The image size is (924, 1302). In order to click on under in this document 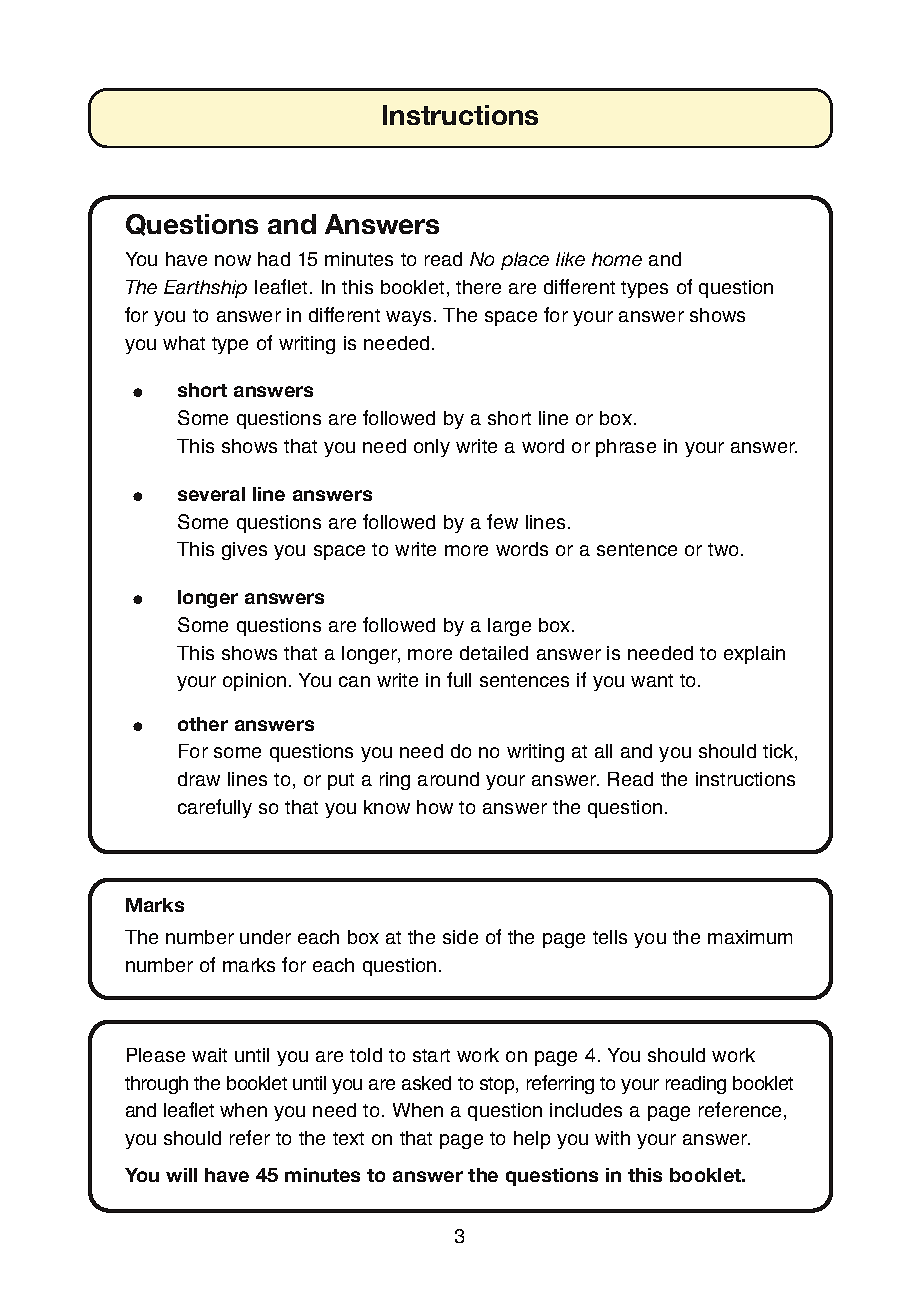, I will do `click(265, 937)`.
